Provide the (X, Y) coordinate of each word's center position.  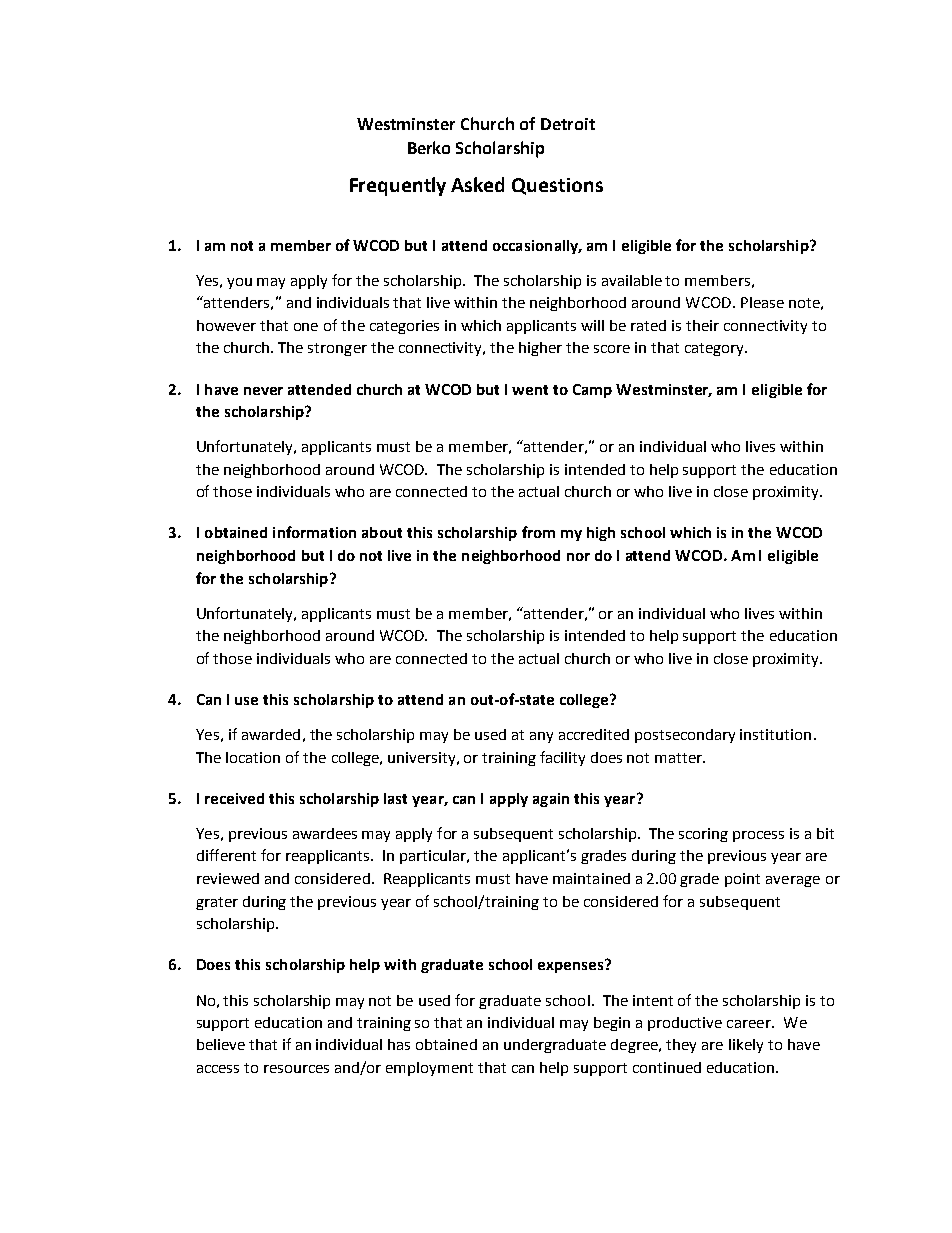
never (263, 391)
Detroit (568, 124)
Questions (557, 186)
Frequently (398, 186)
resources (296, 1069)
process (758, 836)
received (234, 798)
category (715, 349)
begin (612, 1024)
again (551, 800)
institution (775, 734)
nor (578, 557)
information (314, 532)
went (530, 390)
